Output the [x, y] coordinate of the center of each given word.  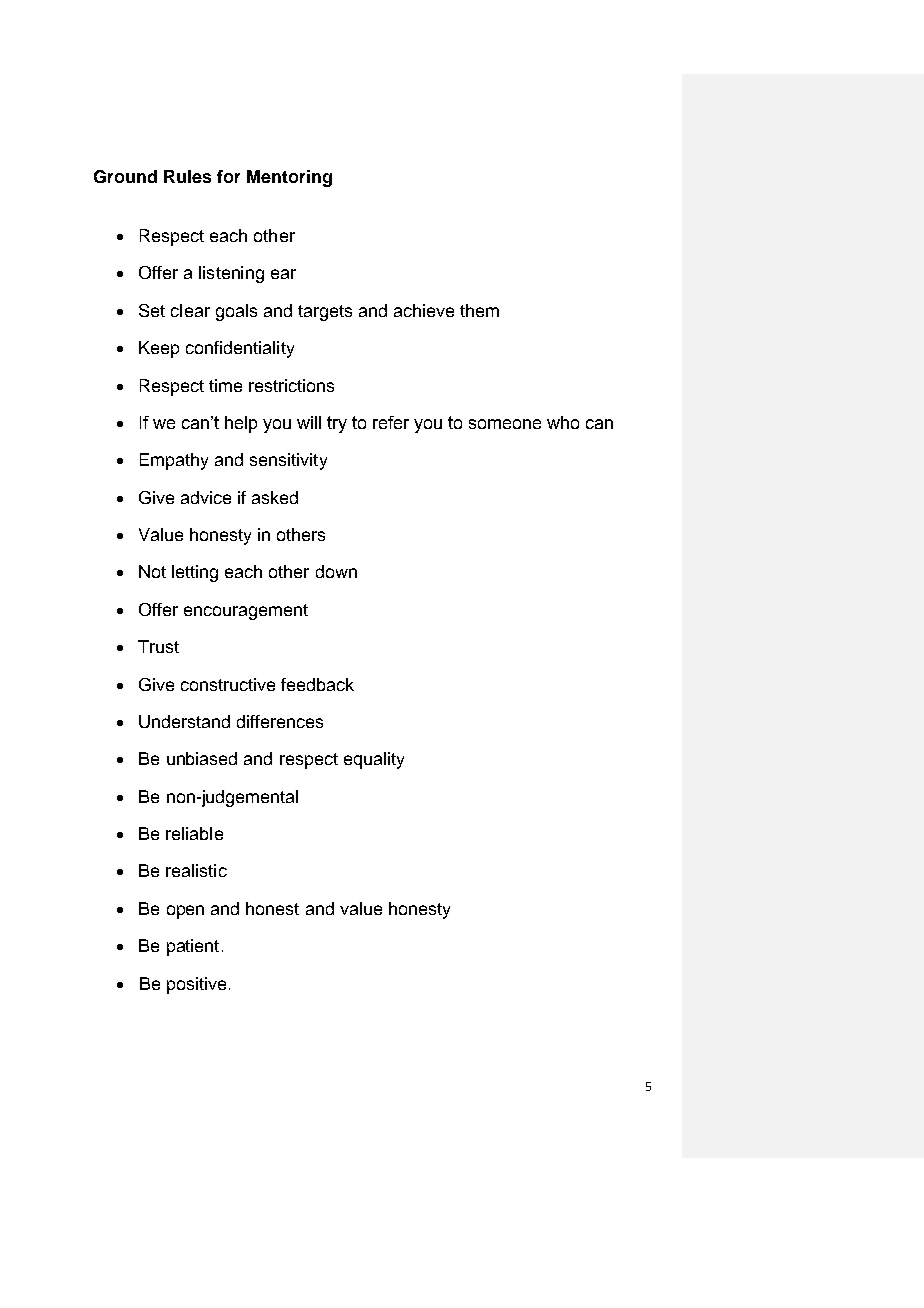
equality [374, 760]
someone [505, 424]
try [337, 424]
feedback [317, 684]
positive [196, 985]
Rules [187, 176]
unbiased [202, 758]
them [479, 310]
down [336, 571]
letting [195, 573]
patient [193, 947]
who [563, 422]
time [225, 385]
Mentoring [289, 178]
